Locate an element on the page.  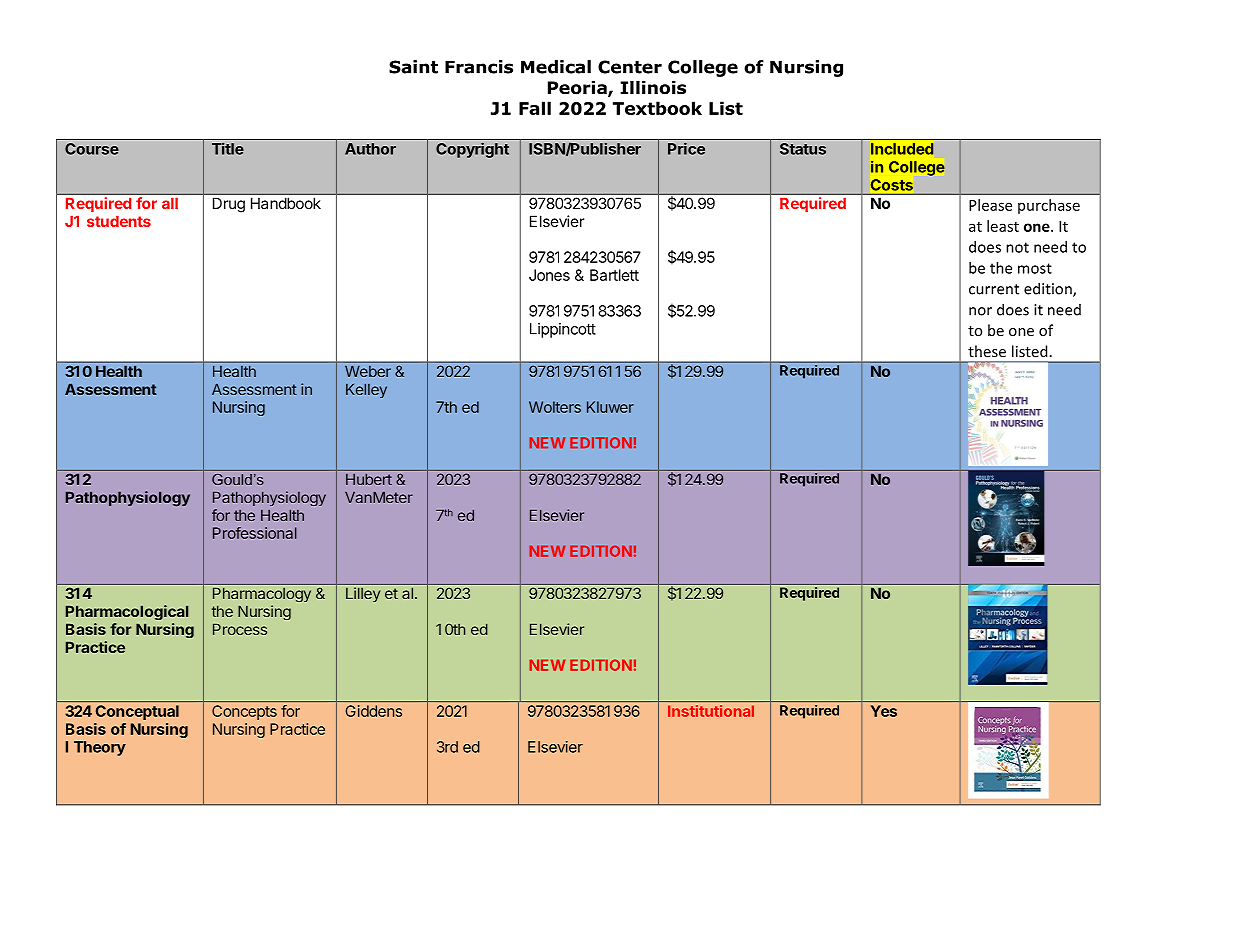
Theory is located at coordinates (100, 748).
